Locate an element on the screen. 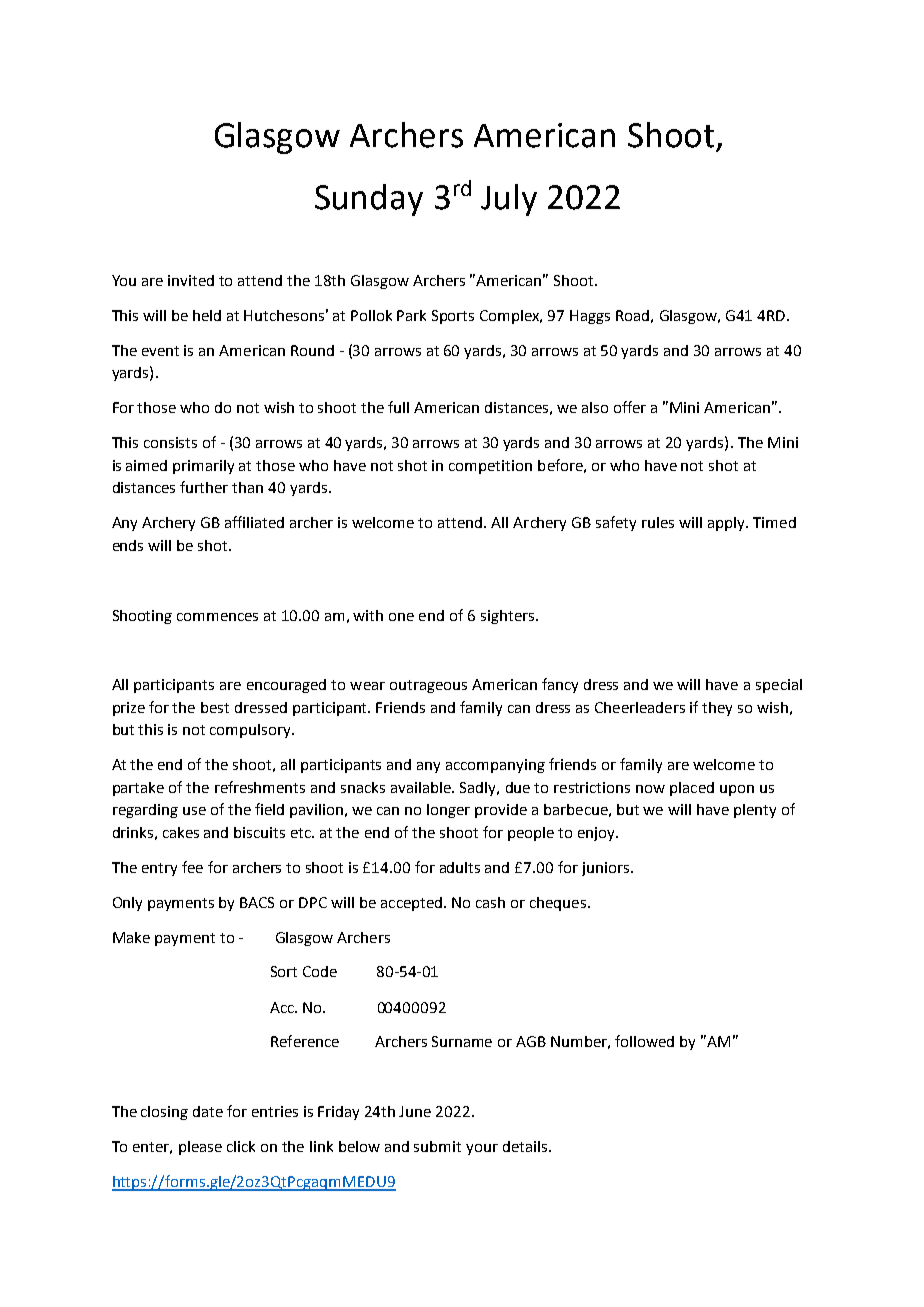 Image resolution: width=924 pixels, height=1307 pixels. refreshments is located at coordinates (260, 787).
